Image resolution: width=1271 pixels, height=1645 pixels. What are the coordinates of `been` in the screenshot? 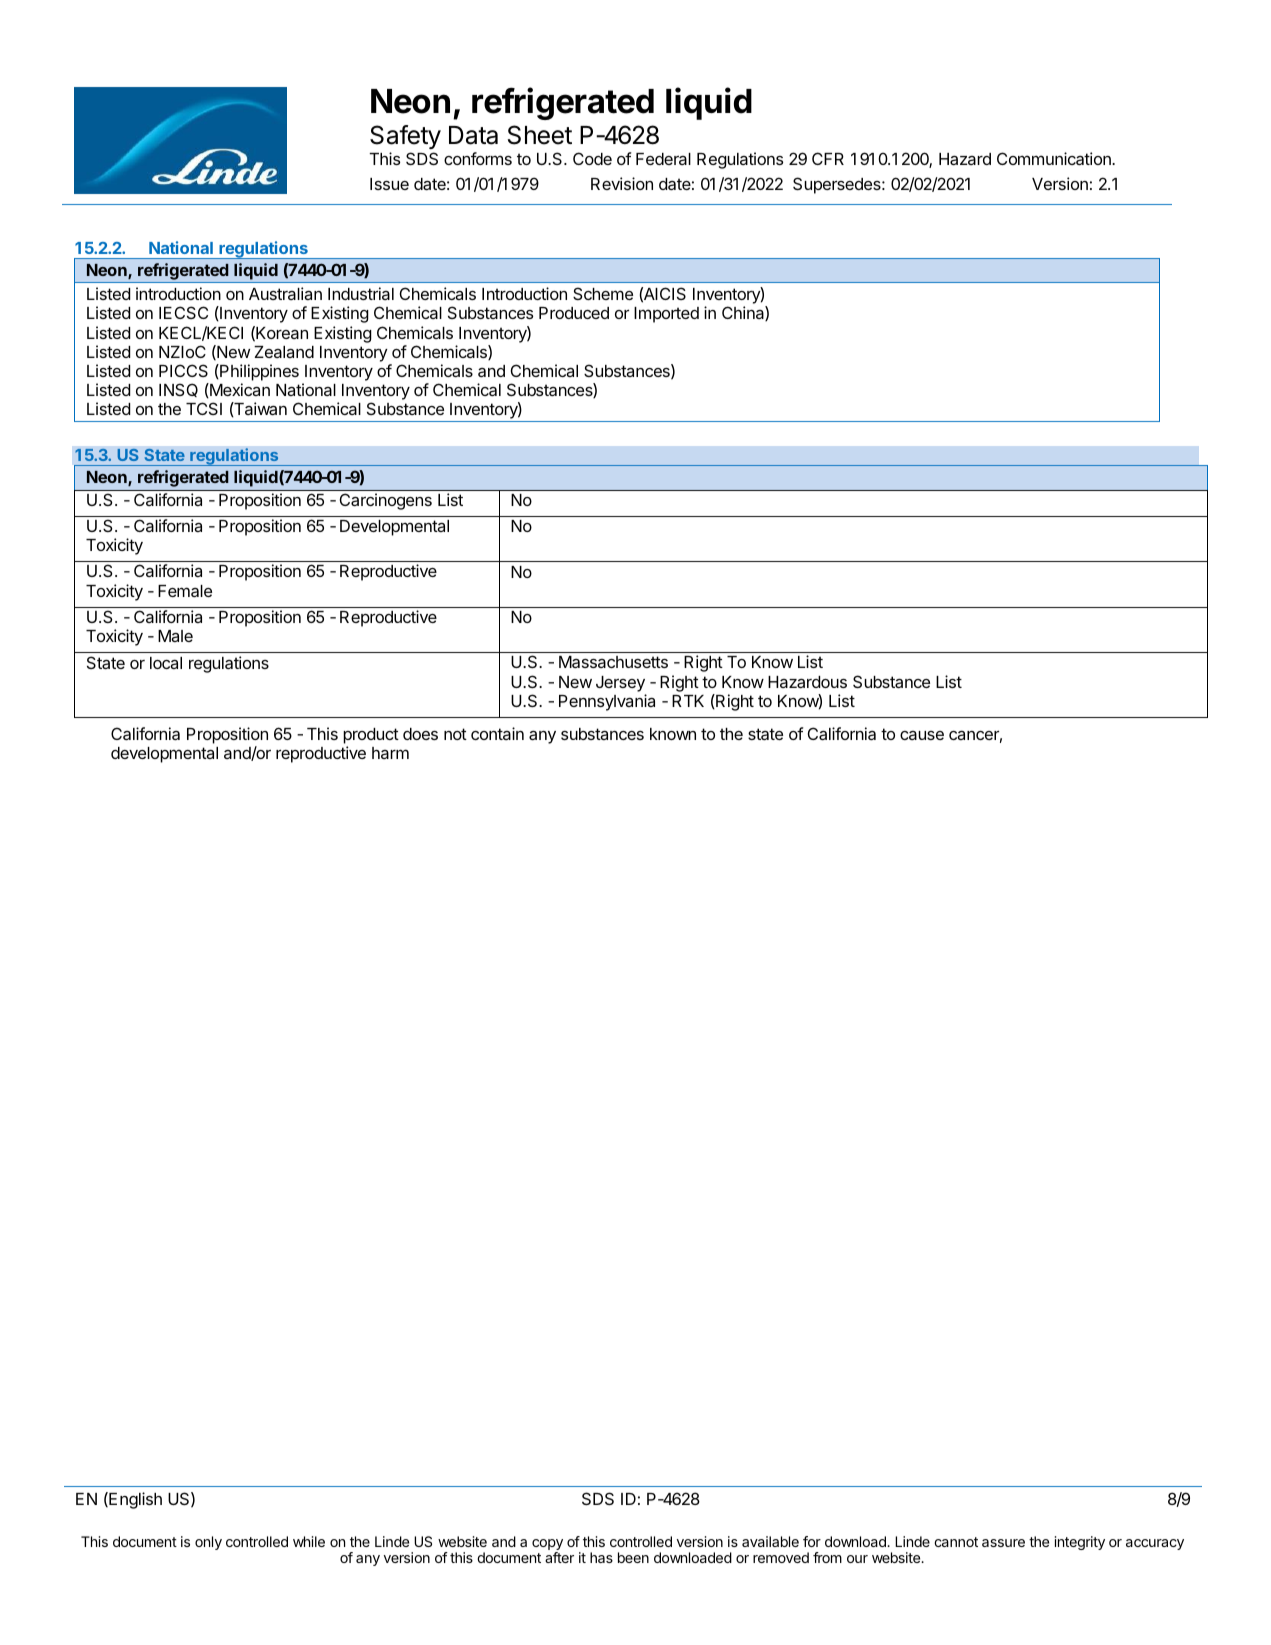 It's located at (633, 1557).
